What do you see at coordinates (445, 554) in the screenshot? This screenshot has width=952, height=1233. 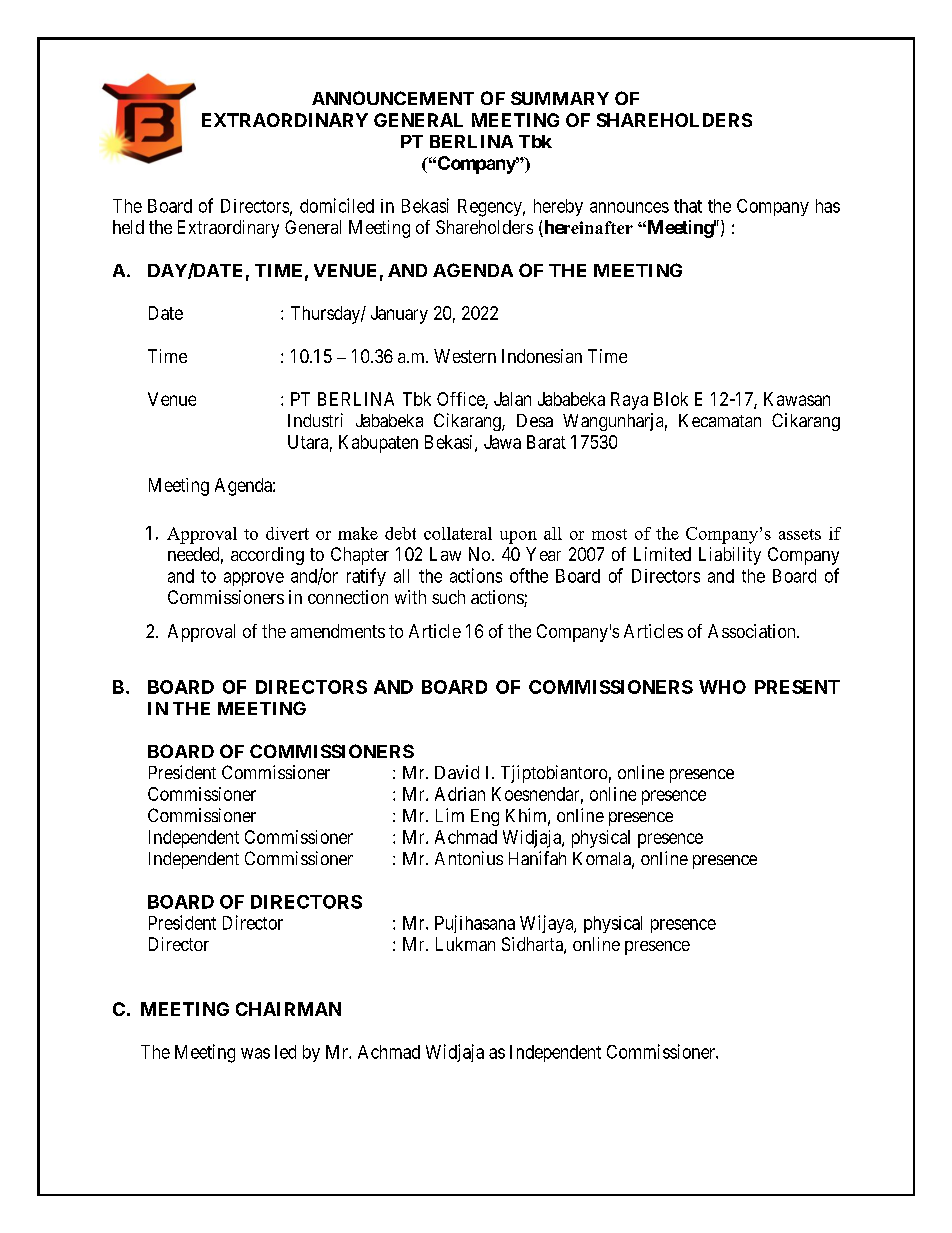 I see `Law` at bounding box center [445, 554].
